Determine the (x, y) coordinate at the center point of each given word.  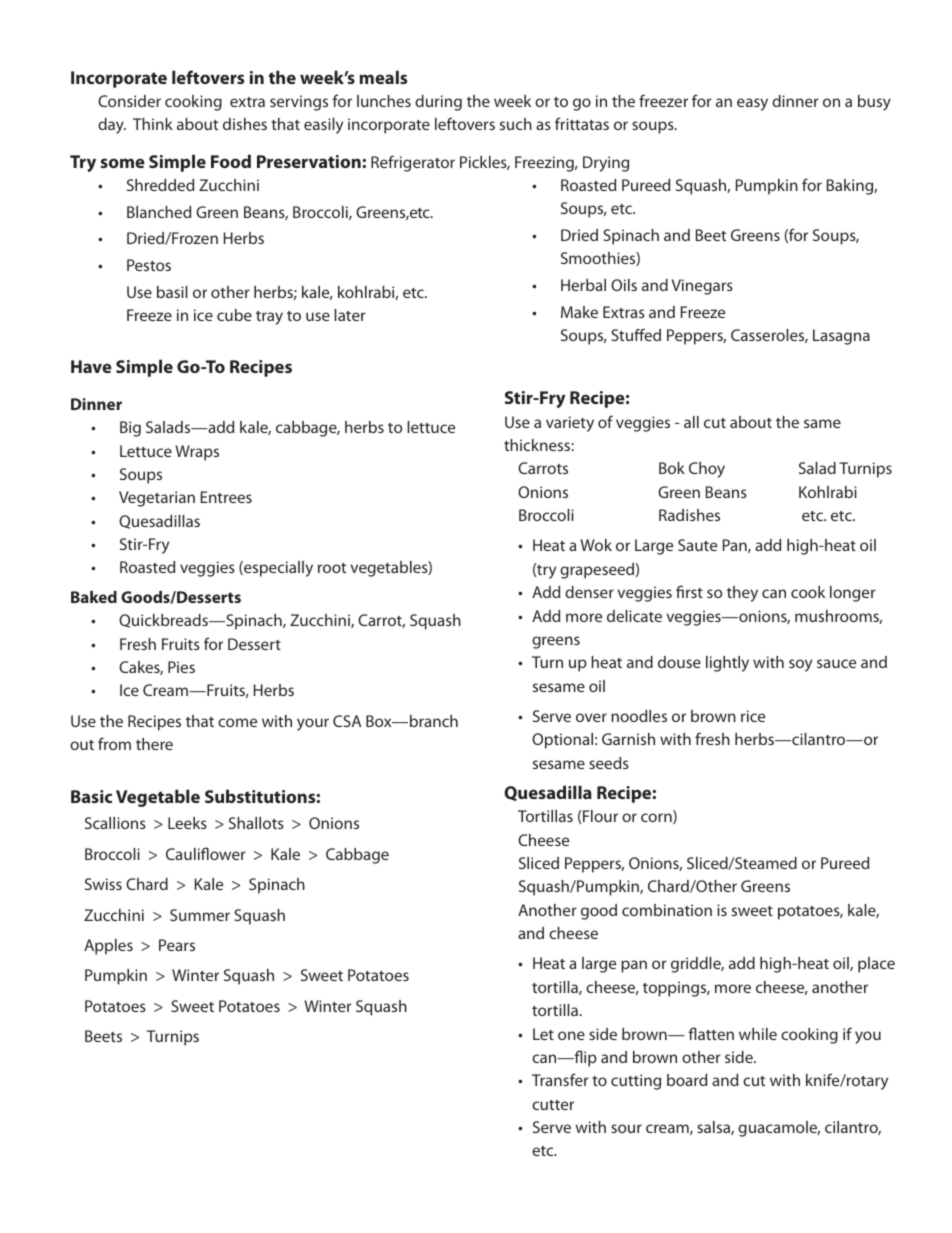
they (742, 594)
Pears (177, 945)
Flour (599, 816)
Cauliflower (206, 853)
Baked (94, 597)
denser (589, 592)
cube (234, 315)
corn (657, 818)
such (516, 124)
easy (752, 104)
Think (153, 124)
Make (579, 312)
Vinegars (702, 287)
